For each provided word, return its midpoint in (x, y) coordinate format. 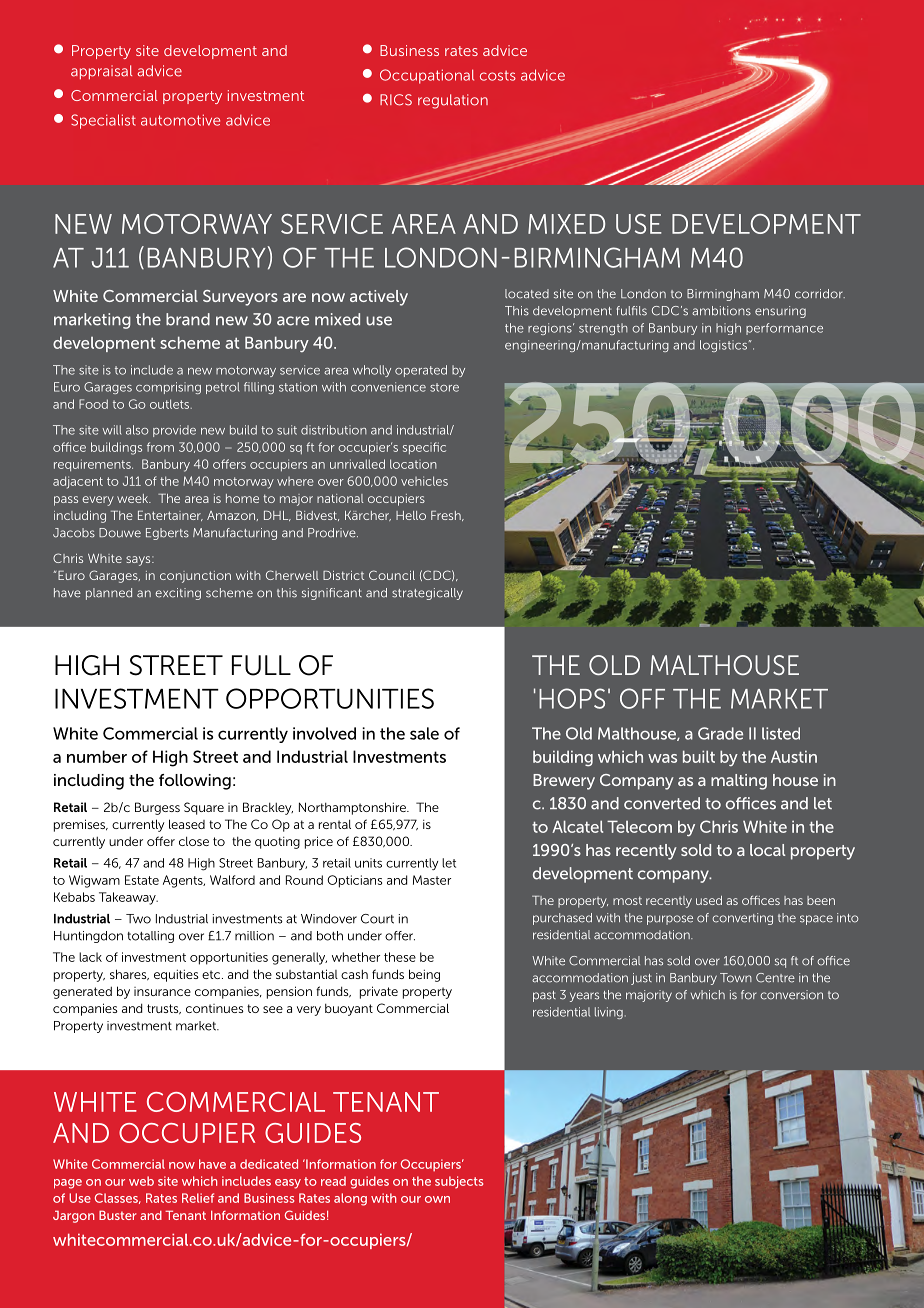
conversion (792, 995)
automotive (180, 120)
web (141, 1181)
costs (498, 76)
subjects (459, 1182)
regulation (453, 101)
